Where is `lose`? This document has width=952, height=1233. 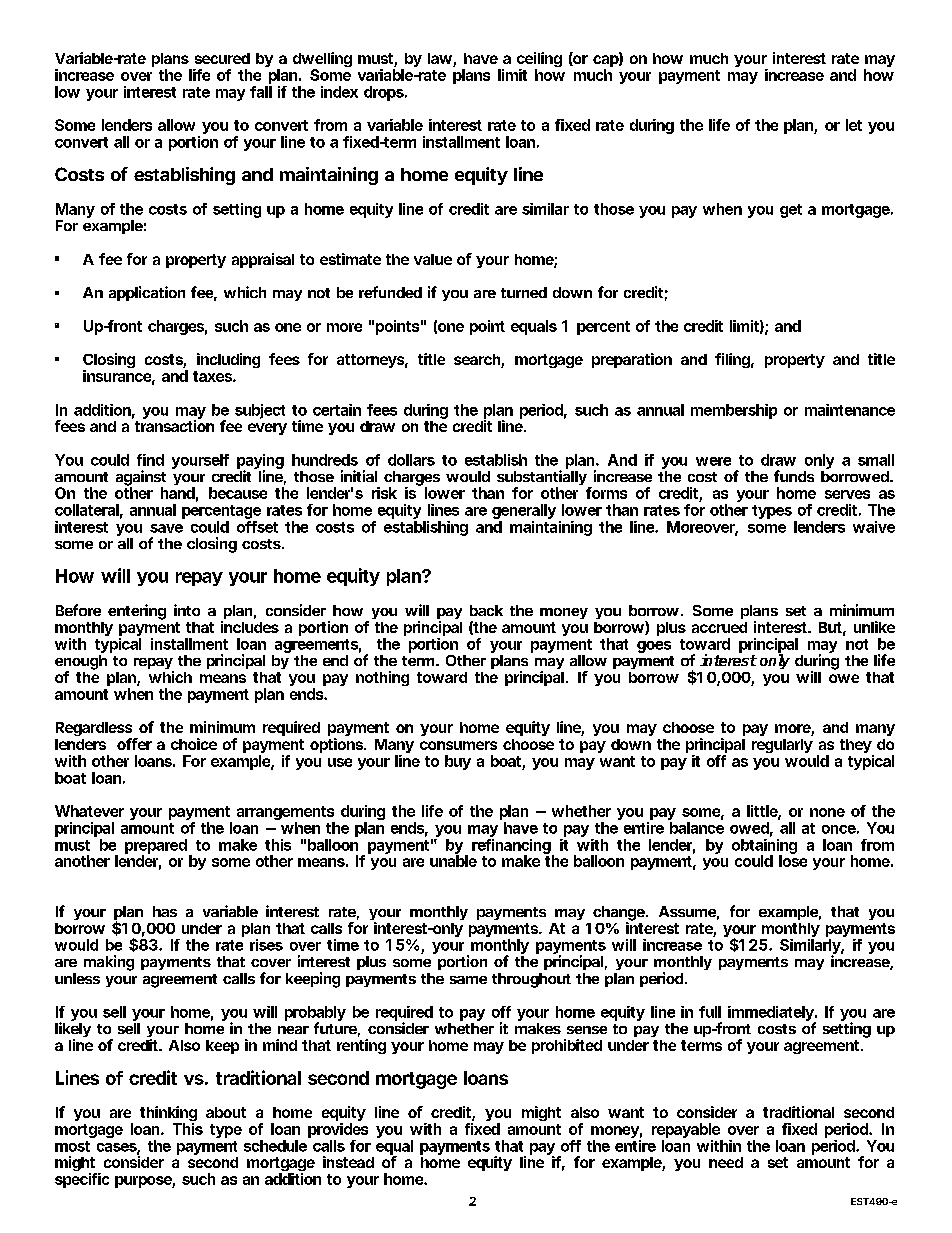
lose is located at coordinates (793, 860).
